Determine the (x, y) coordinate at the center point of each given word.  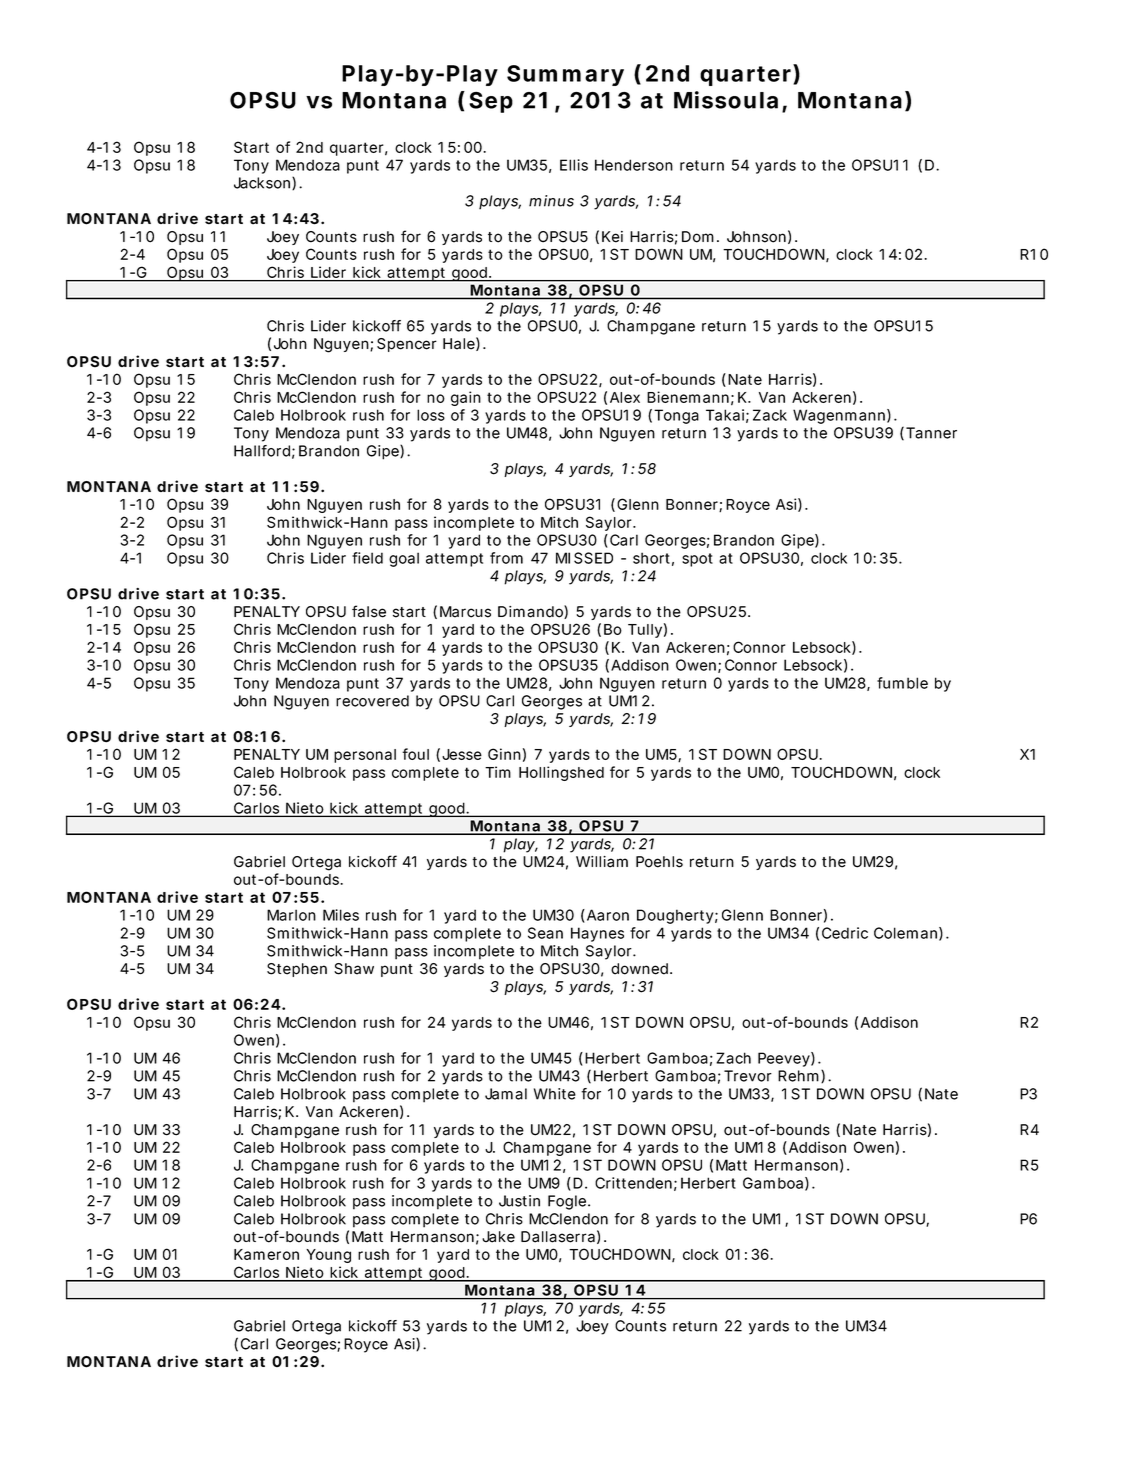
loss (431, 415)
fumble (902, 683)
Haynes (597, 934)
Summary (565, 75)
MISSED (584, 558)
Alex (625, 397)
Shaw (354, 969)
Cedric (845, 933)
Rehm (798, 1076)
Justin (519, 1201)
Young (328, 1256)
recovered (372, 701)
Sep (491, 102)
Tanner (931, 433)
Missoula (726, 100)
